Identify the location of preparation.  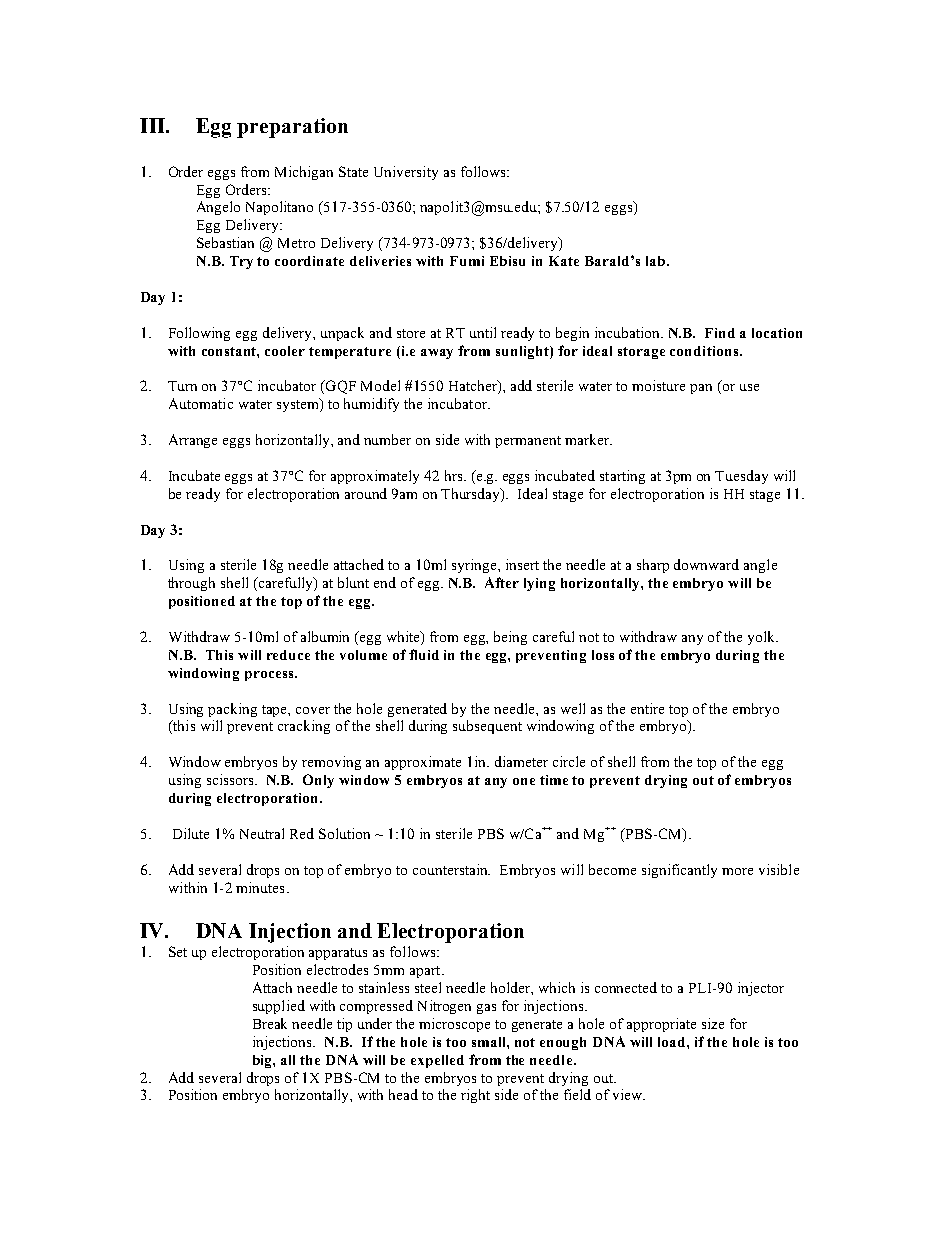
(292, 128).
